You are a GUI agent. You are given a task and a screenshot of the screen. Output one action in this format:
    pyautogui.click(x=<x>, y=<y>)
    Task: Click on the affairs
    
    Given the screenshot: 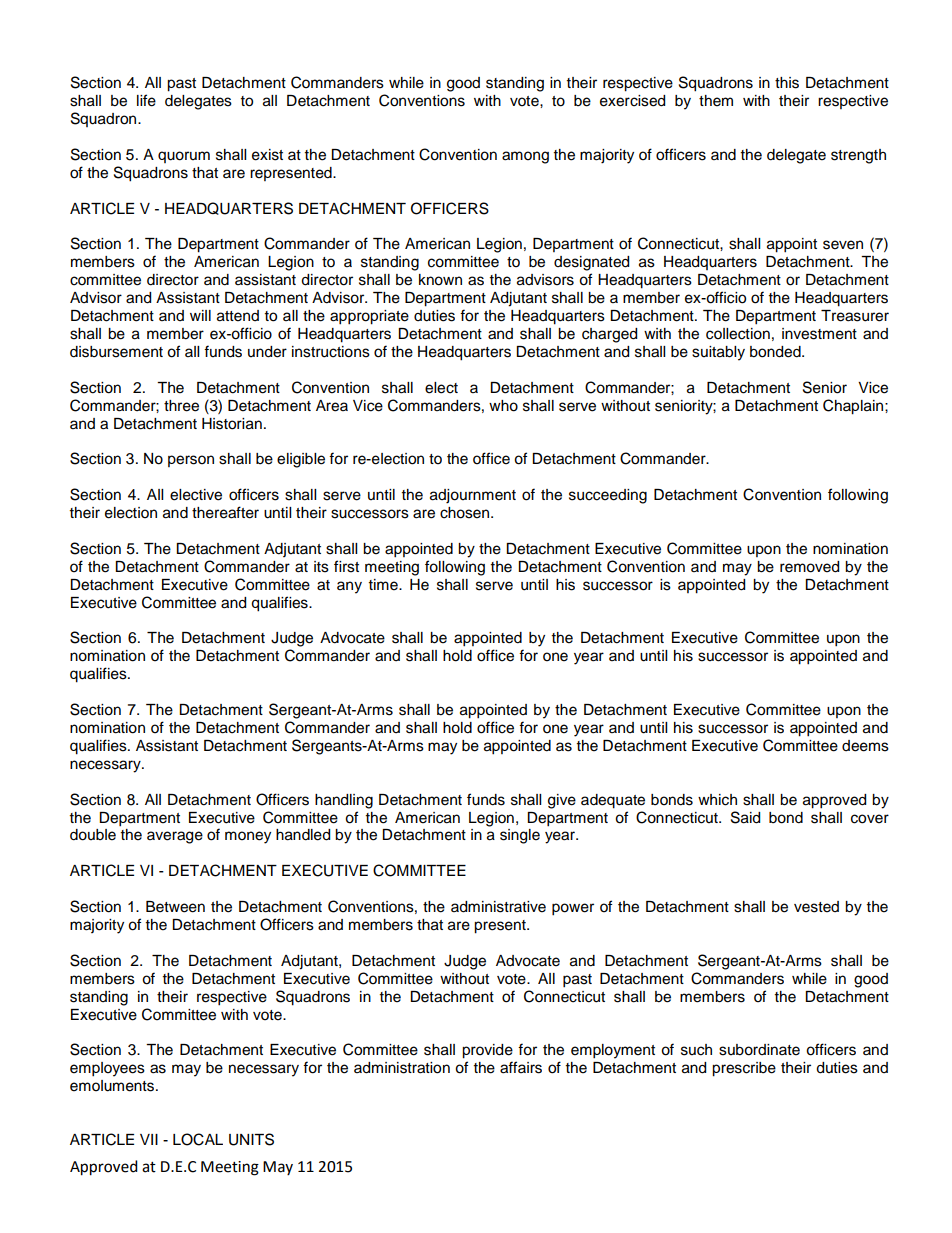 What is the action you would take?
    pyautogui.click(x=521, y=1067)
